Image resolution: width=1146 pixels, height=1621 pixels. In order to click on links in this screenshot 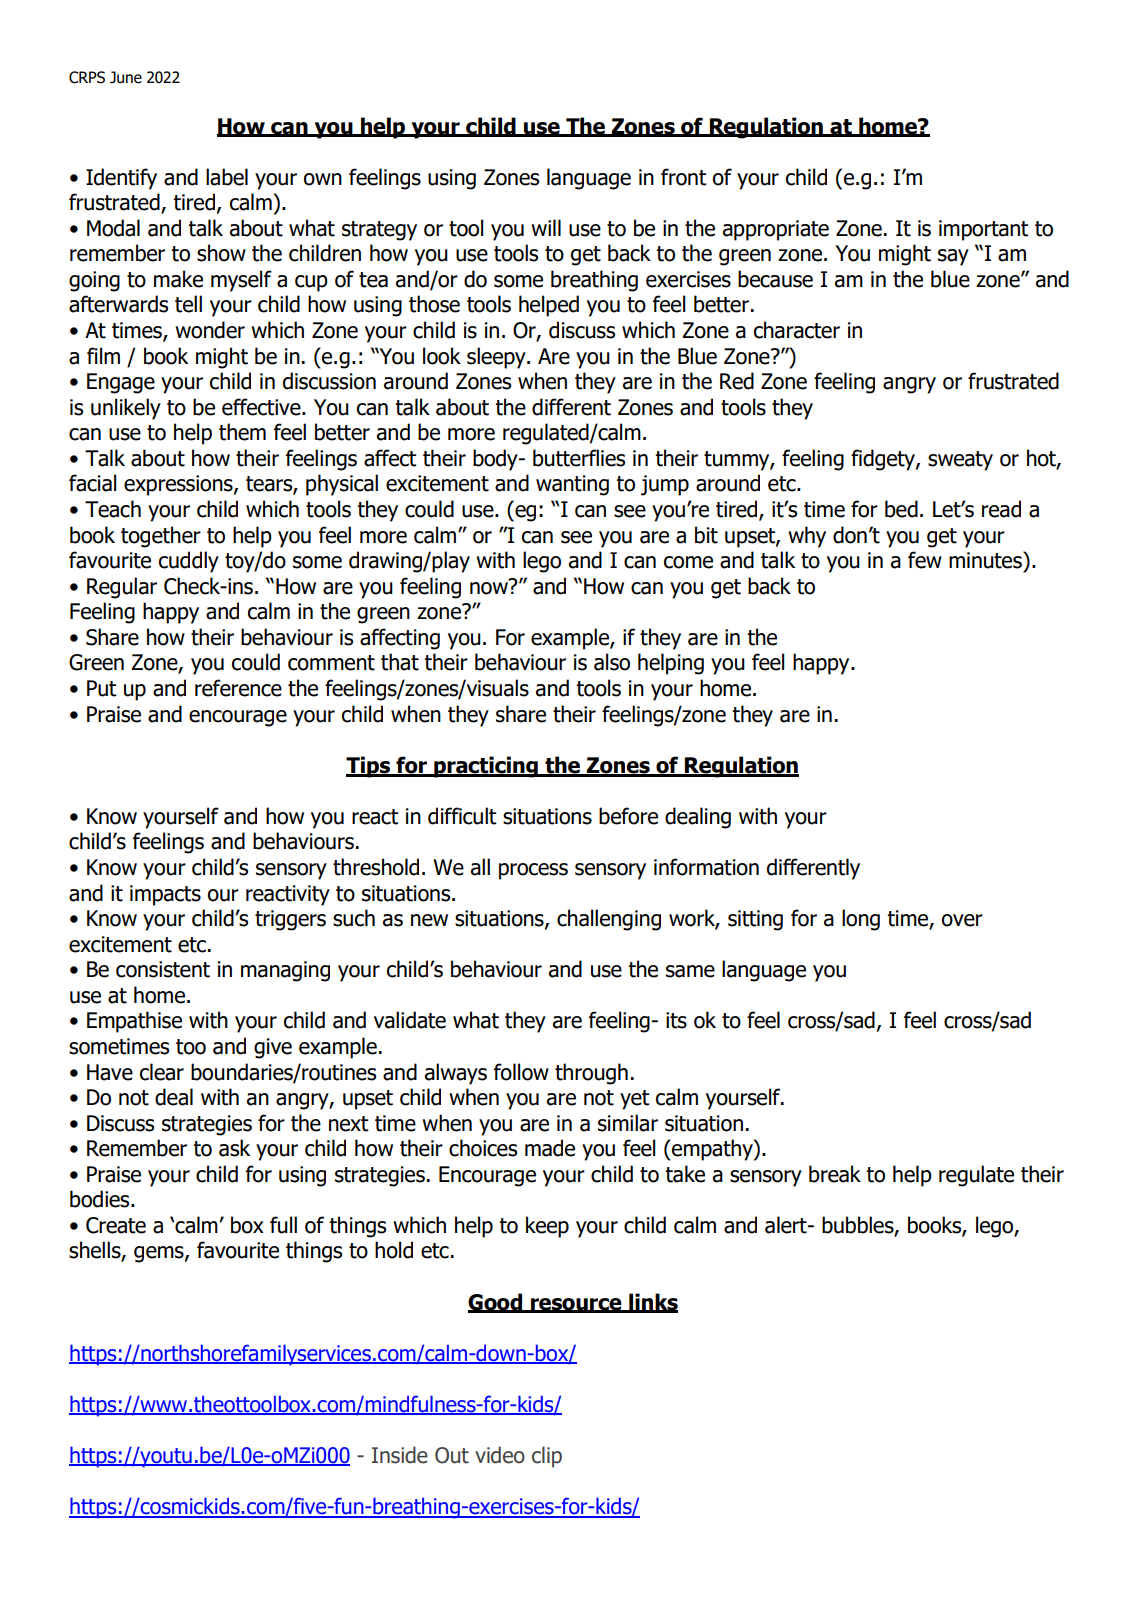, I will do `click(652, 1302)`.
